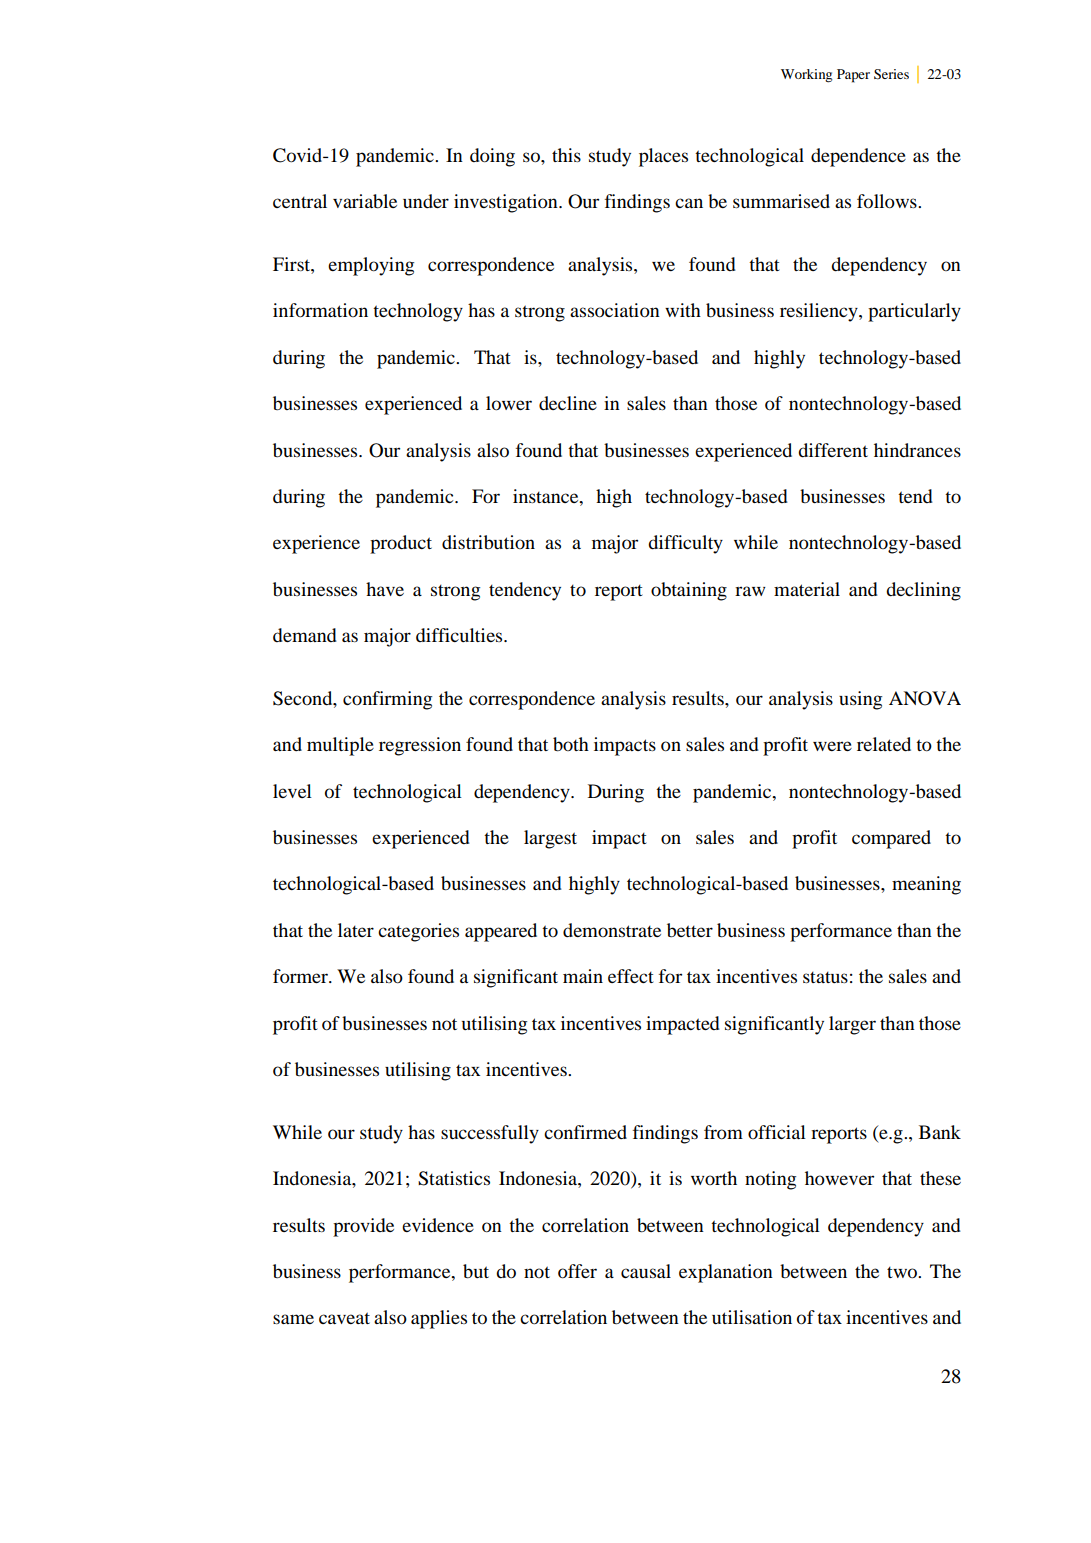  Describe the element at coordinates (891, 839) in the screenshot. I see `compared` at that location.
